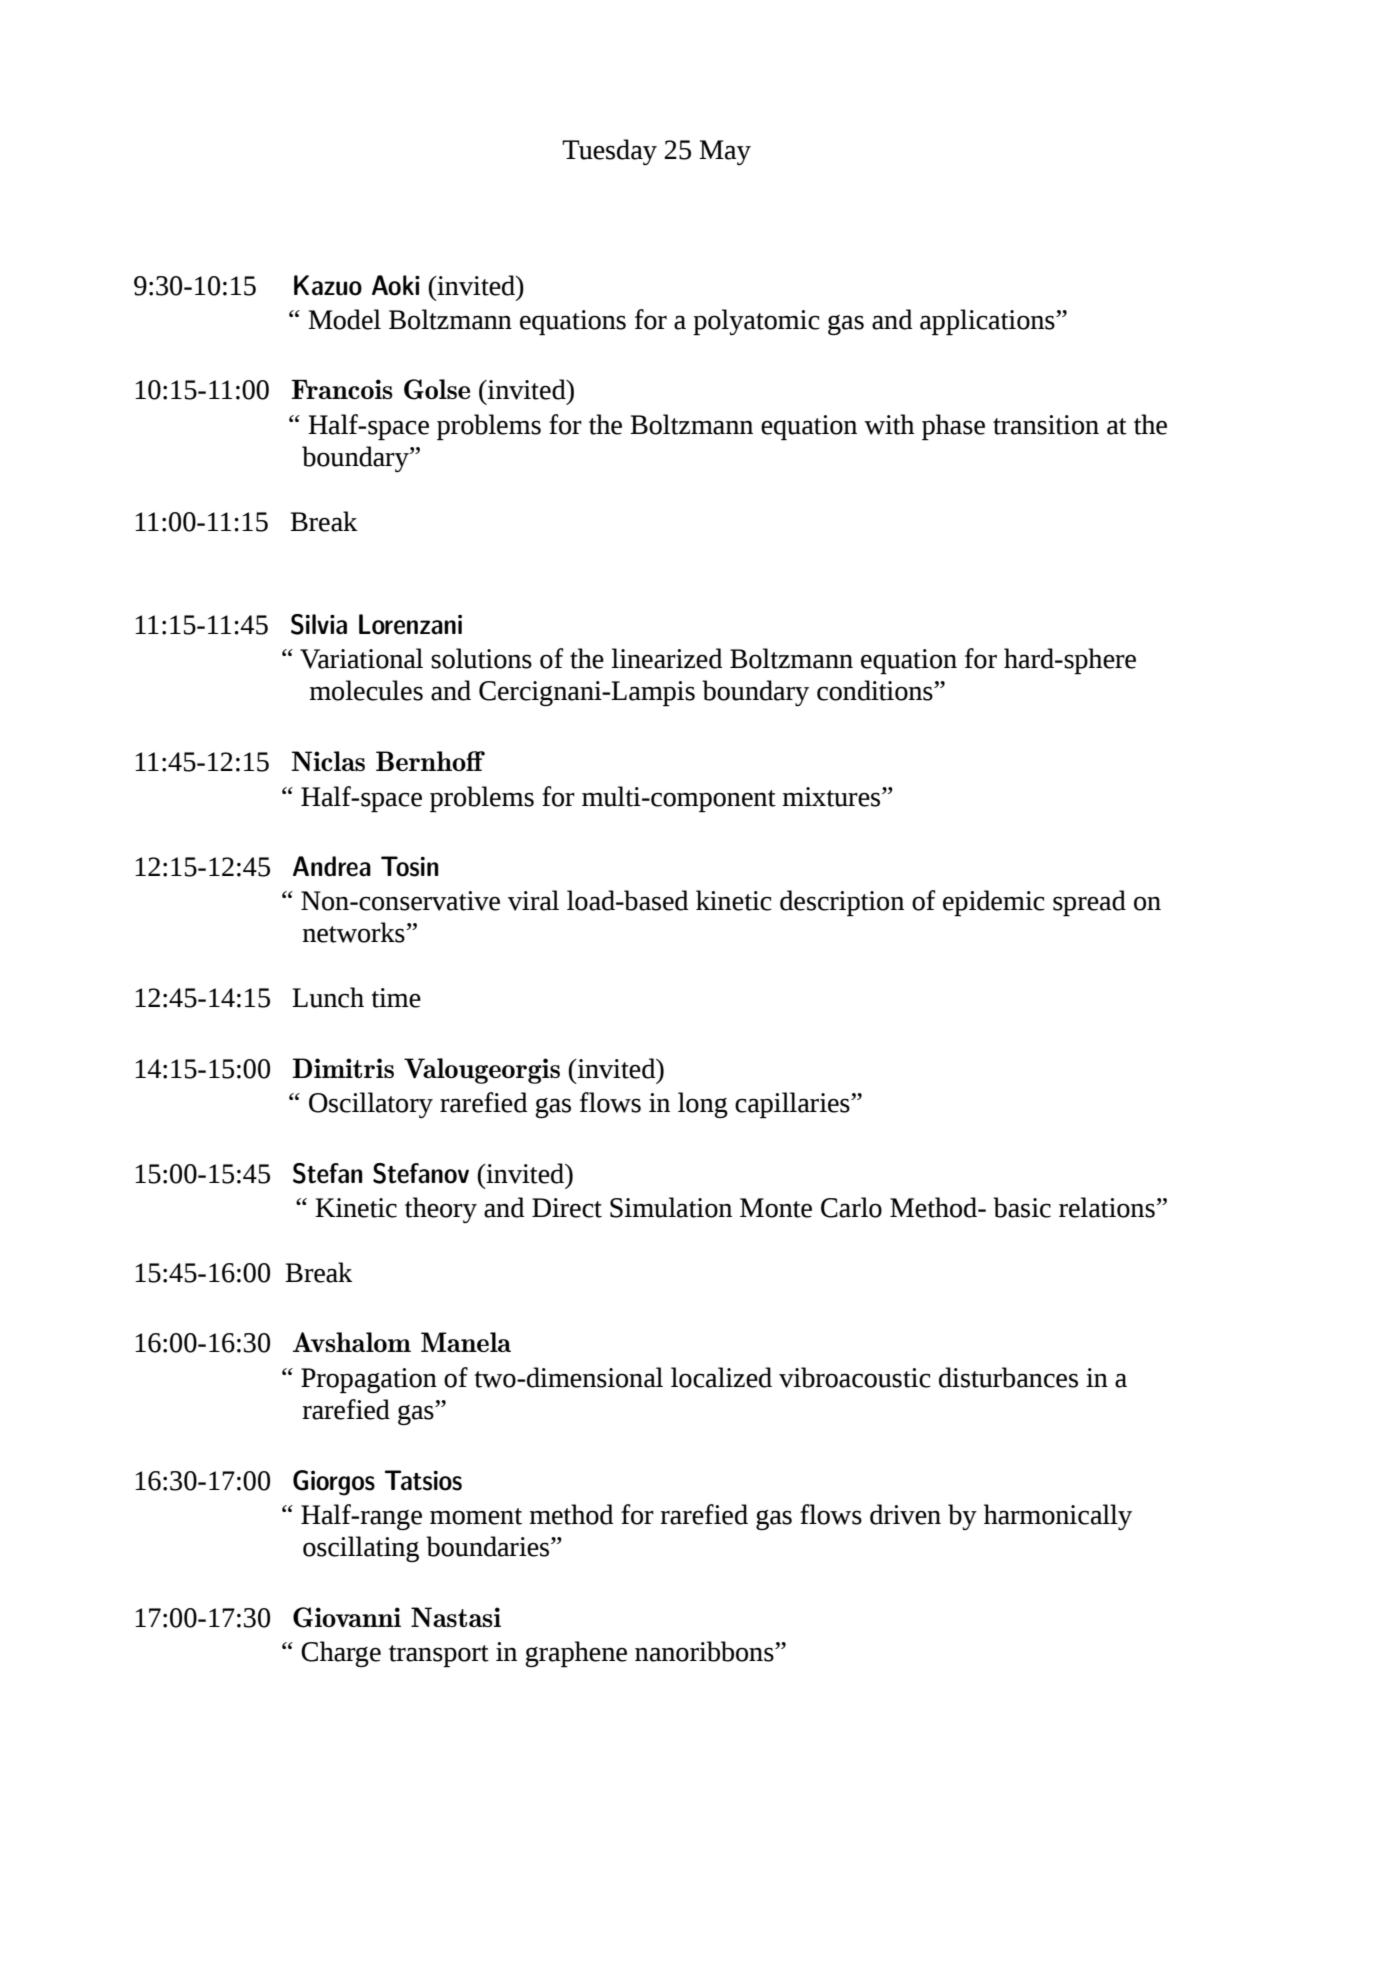  What do you see at coordinates (988, 322) in the page?
I see `applications` at bounding box center [988, 322].
